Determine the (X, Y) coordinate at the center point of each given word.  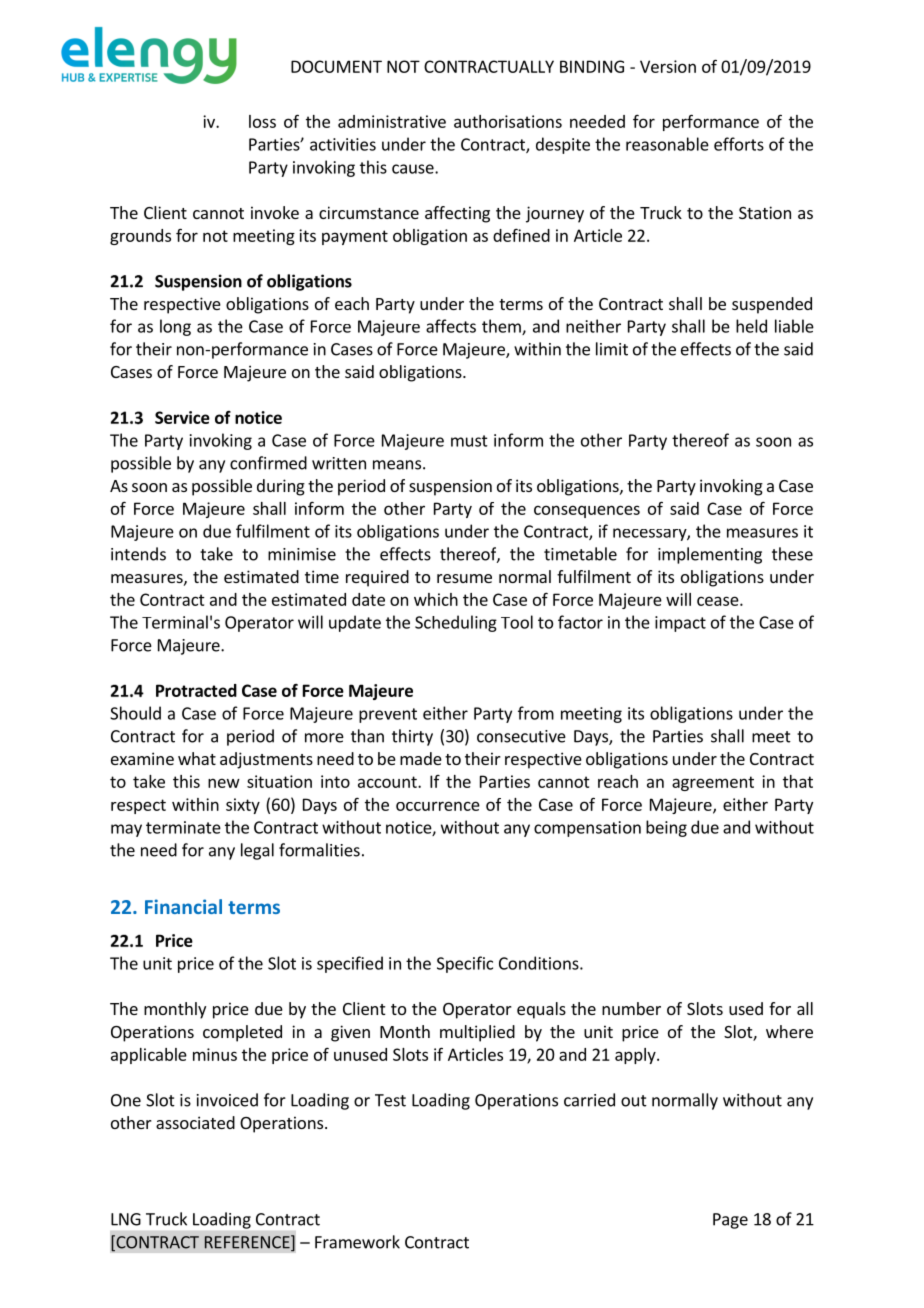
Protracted (196, 690)
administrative (392, 121)
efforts (739, 144)
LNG (126, 1219)
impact (680, 624)
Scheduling (456, 623)
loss (262, 121)
